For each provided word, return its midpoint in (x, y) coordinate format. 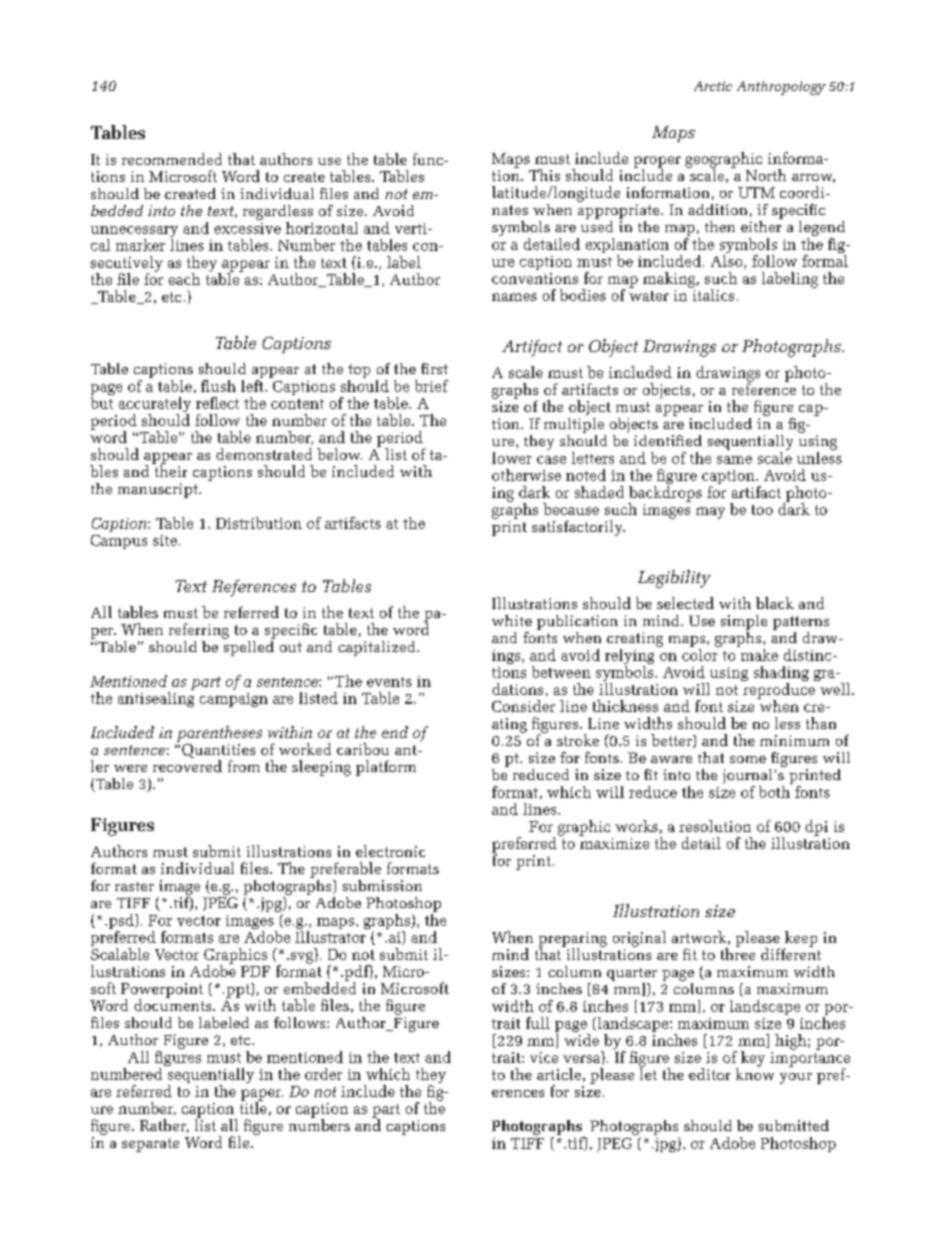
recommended (172, 159)
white (512, 620)
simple (744, 624)
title (253, 1107)
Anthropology (781, 88)
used (597, 225)
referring (199, 631)
